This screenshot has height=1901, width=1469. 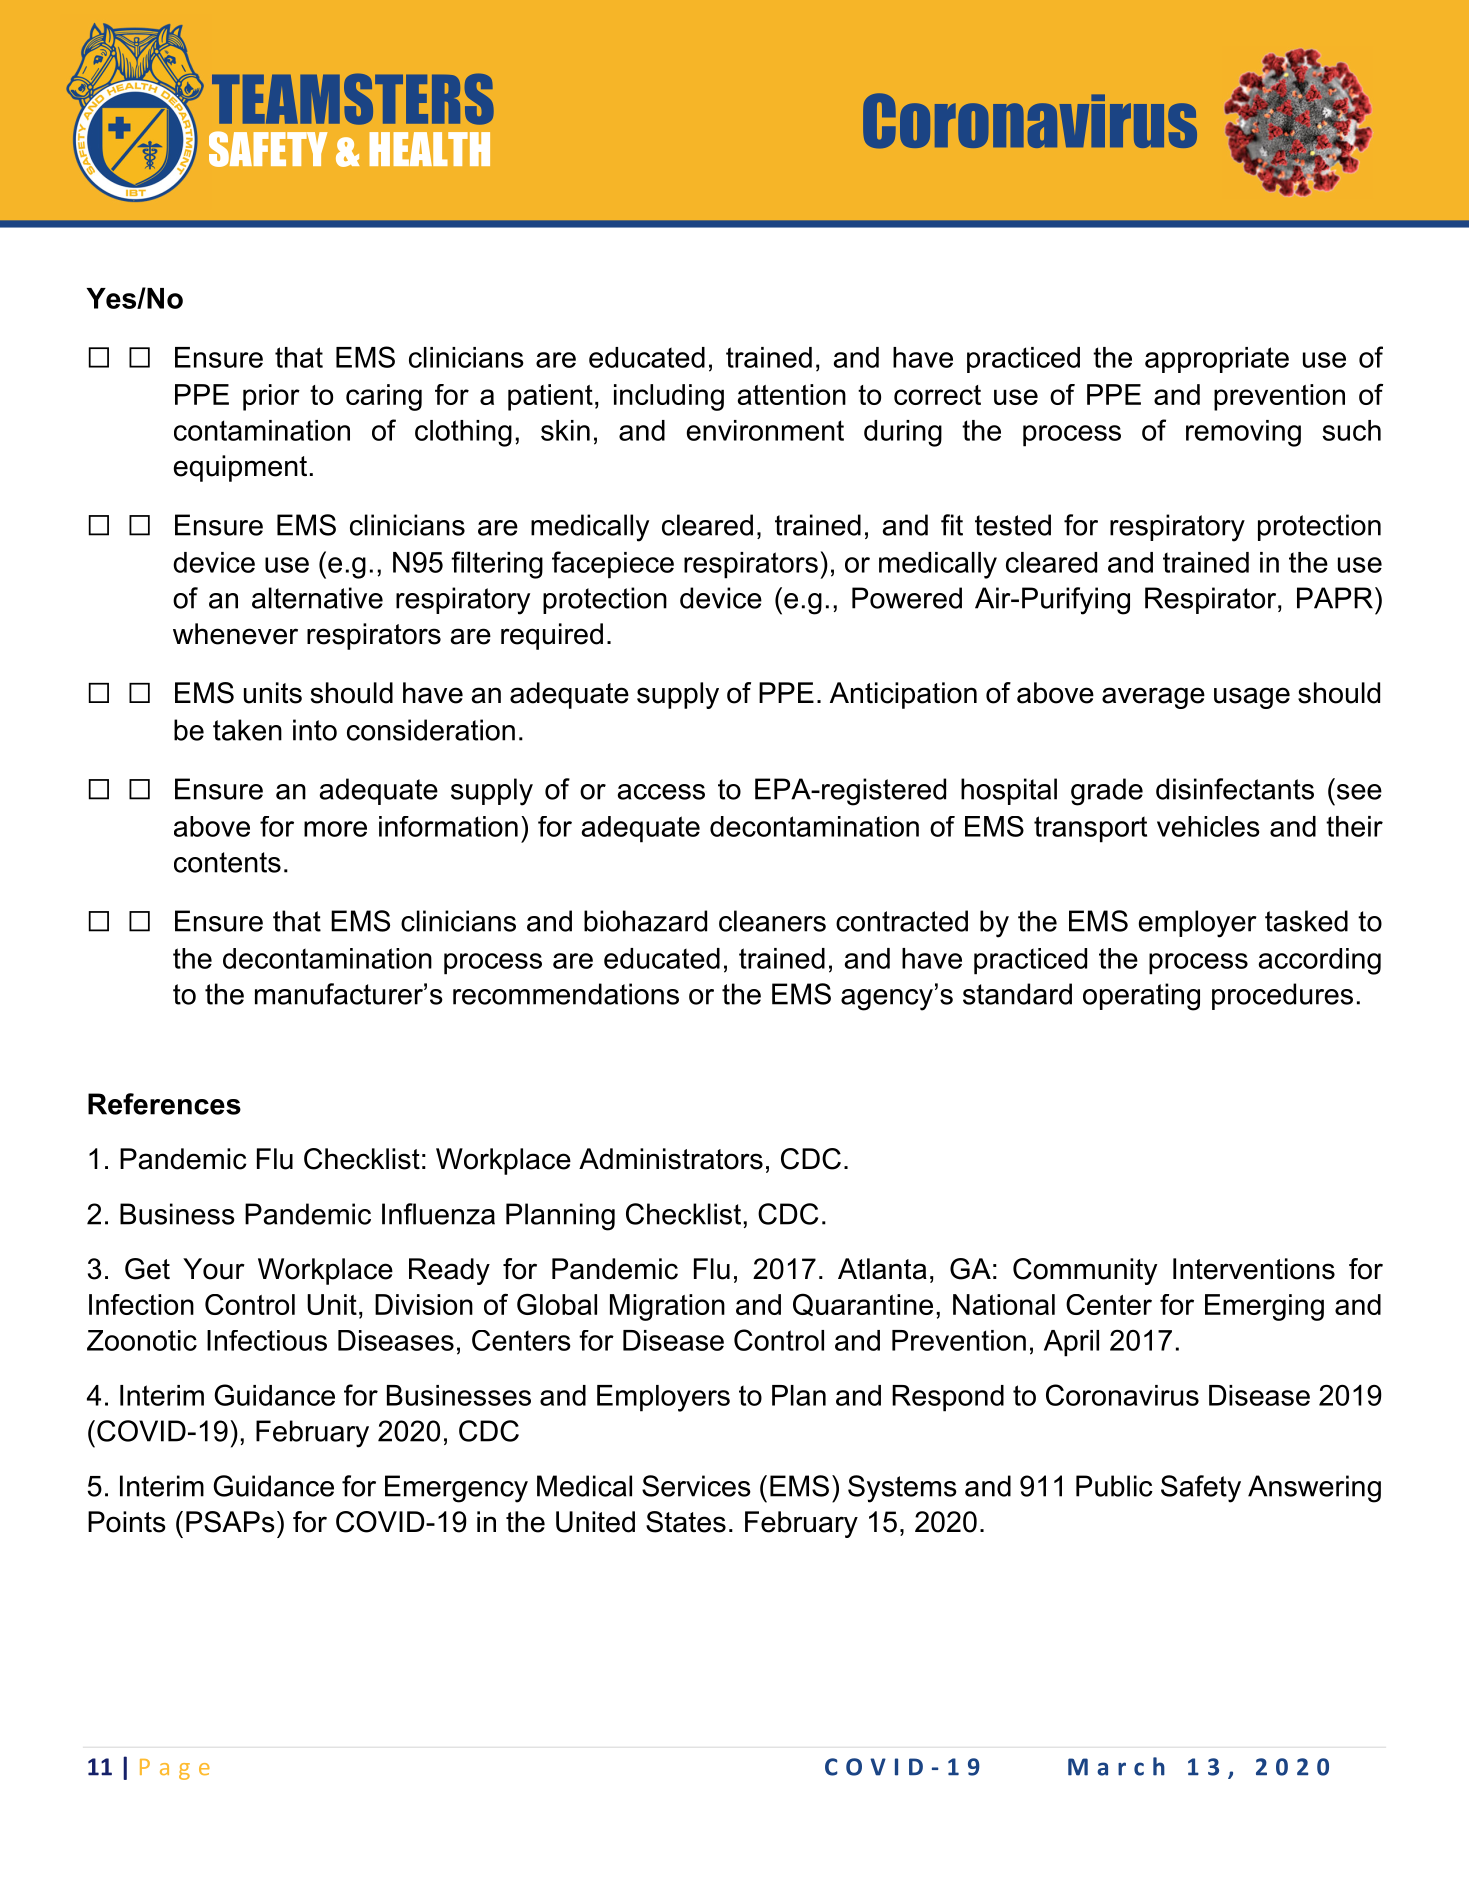 I want to click on References, so click(x=164, y=1104).
